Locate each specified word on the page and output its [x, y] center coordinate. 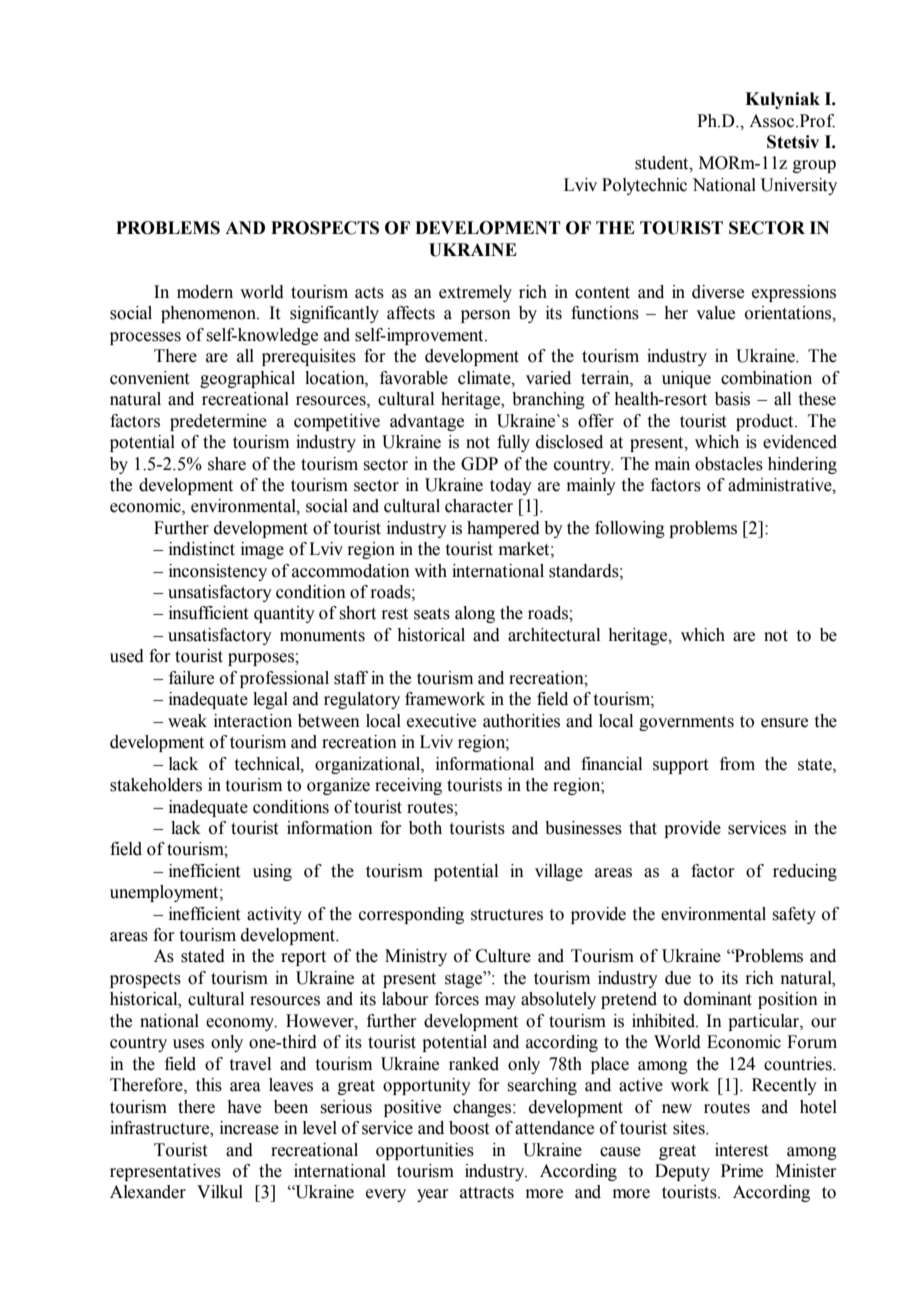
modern [205, 292]
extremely [475, 293]
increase [249, 1128]
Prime [742, 1171]
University [798, 186]
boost [469, 1128]
